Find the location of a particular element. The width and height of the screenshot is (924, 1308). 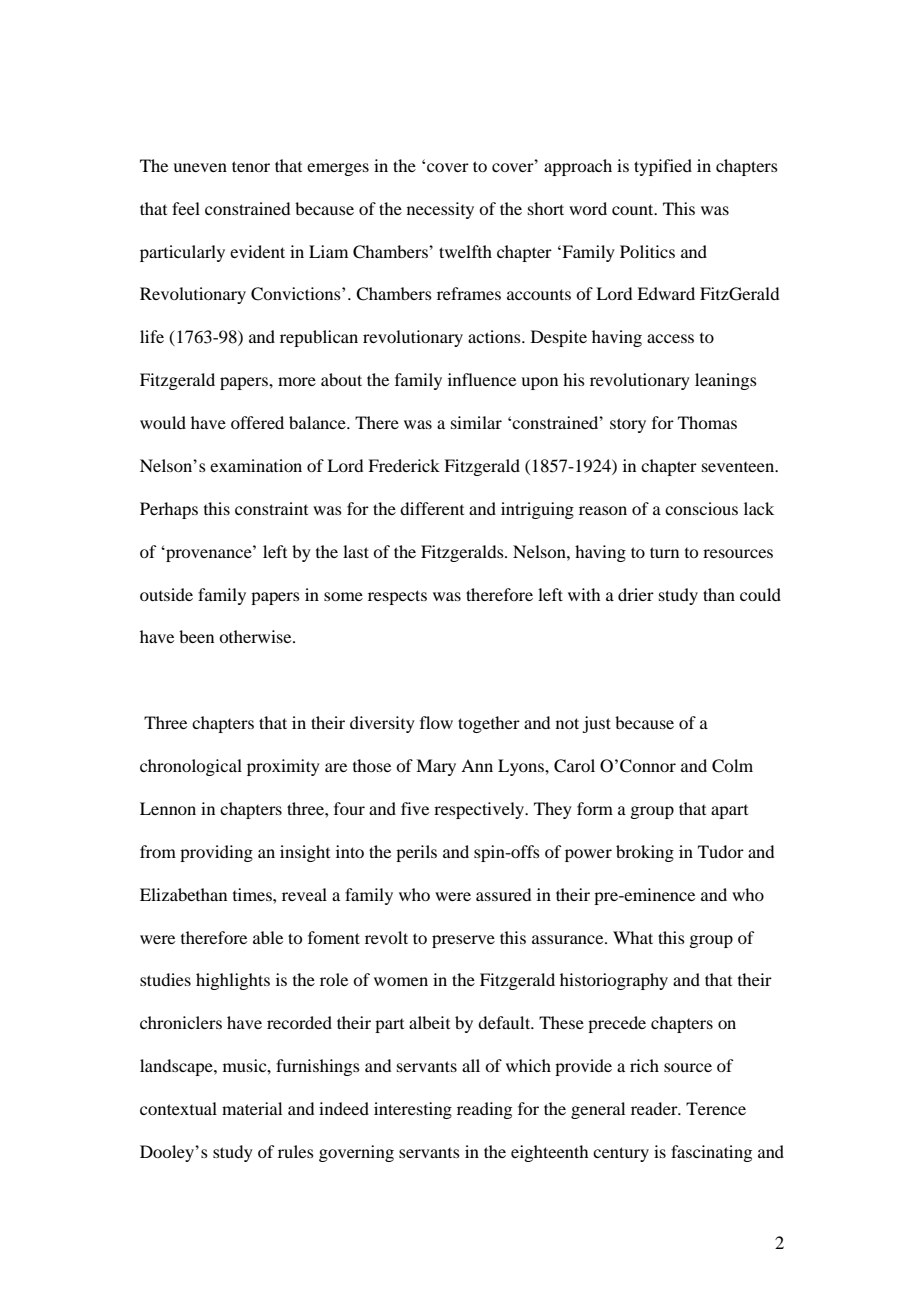

been is located at coordinates (196, 636).
